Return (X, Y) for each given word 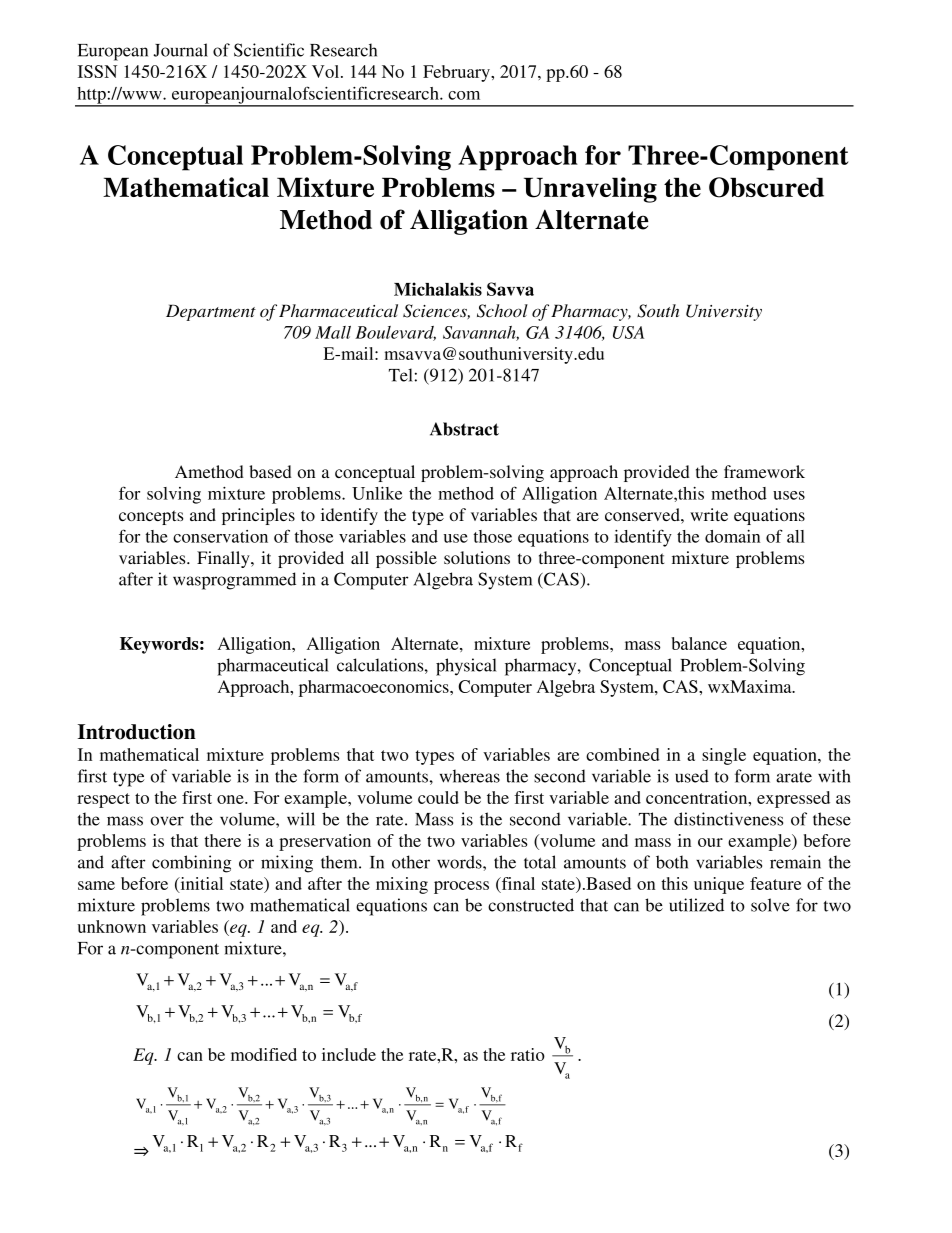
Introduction (137, 732)
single (724, 756)
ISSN (97, 71)
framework (764, 471)
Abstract (464, 429)
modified (264, 1054)
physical (466, 667)
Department (211, 312)
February (458, 73)
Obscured (766, 187)
